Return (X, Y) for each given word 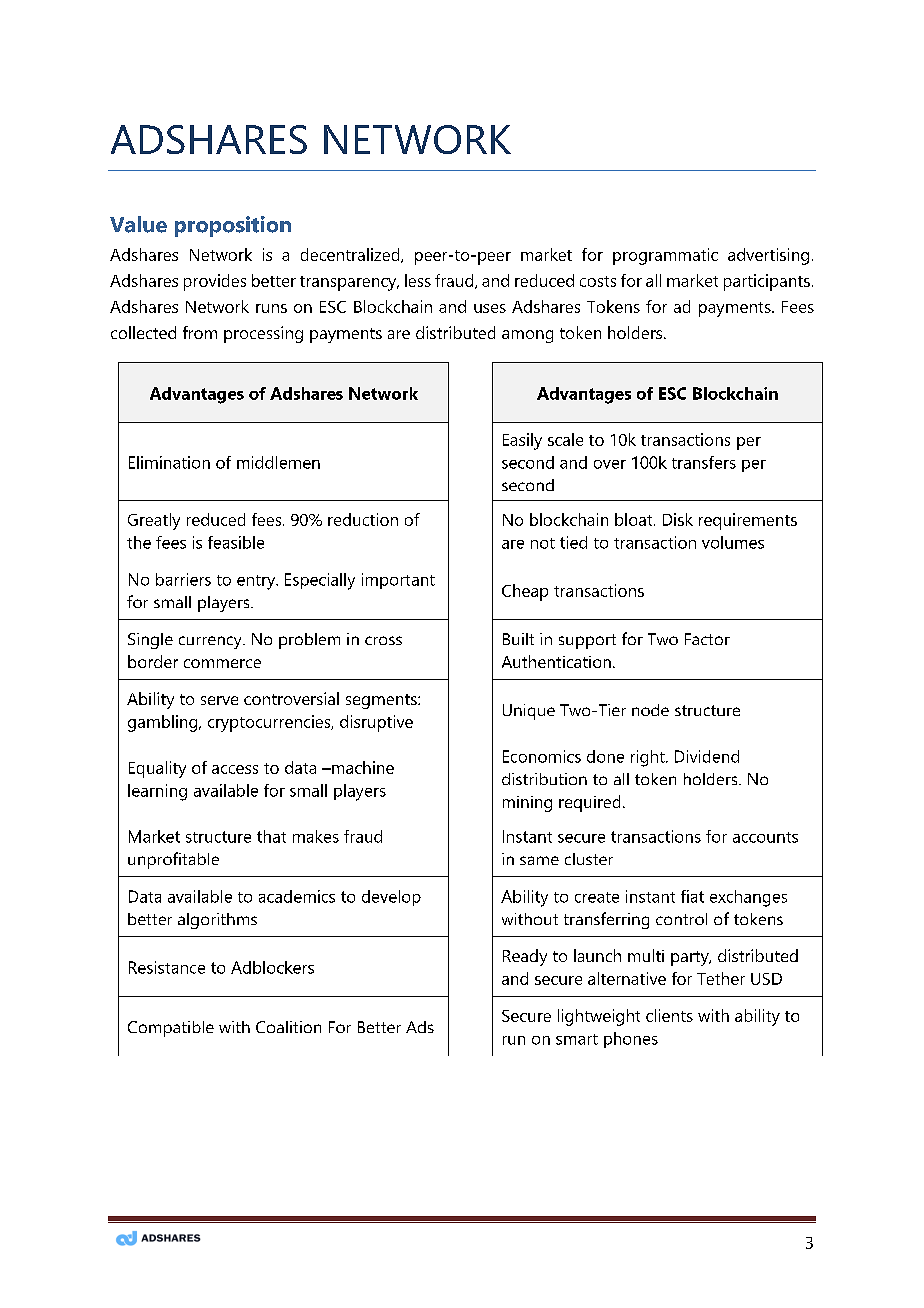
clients (669, 1015)
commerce (222, 663)
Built (518, 639)
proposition (233, 226)
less (418, 280)
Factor (707, 639)
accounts (765, 837)
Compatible (171, 1029)
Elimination (169, 462)
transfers (704, 462)
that (271, 836)
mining (527, 804)
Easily (522, 441)
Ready (525, 957)
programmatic (665, 256)
